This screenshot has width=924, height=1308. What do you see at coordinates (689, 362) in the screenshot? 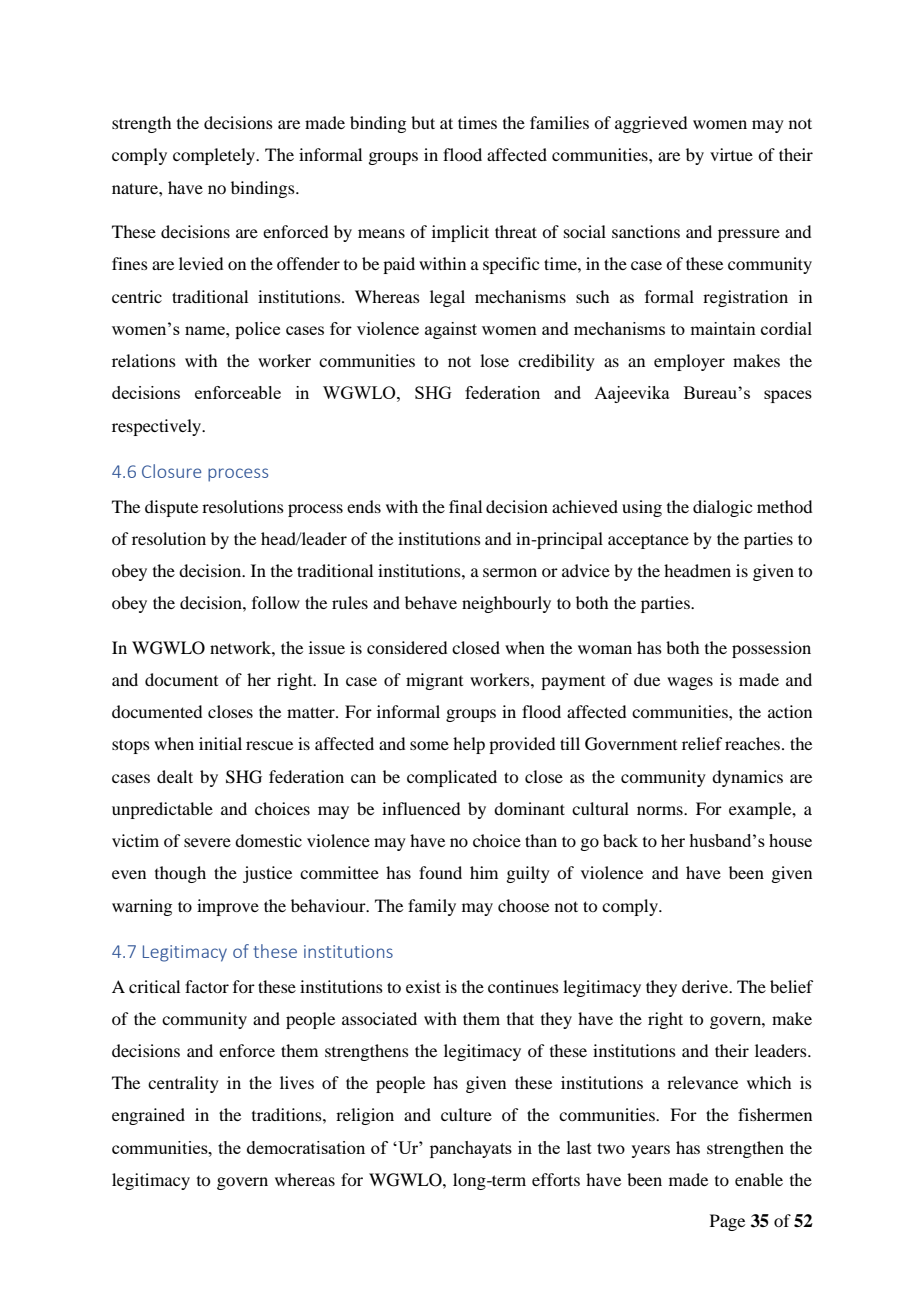
I see `employer` at bounding box center [689, 362].
